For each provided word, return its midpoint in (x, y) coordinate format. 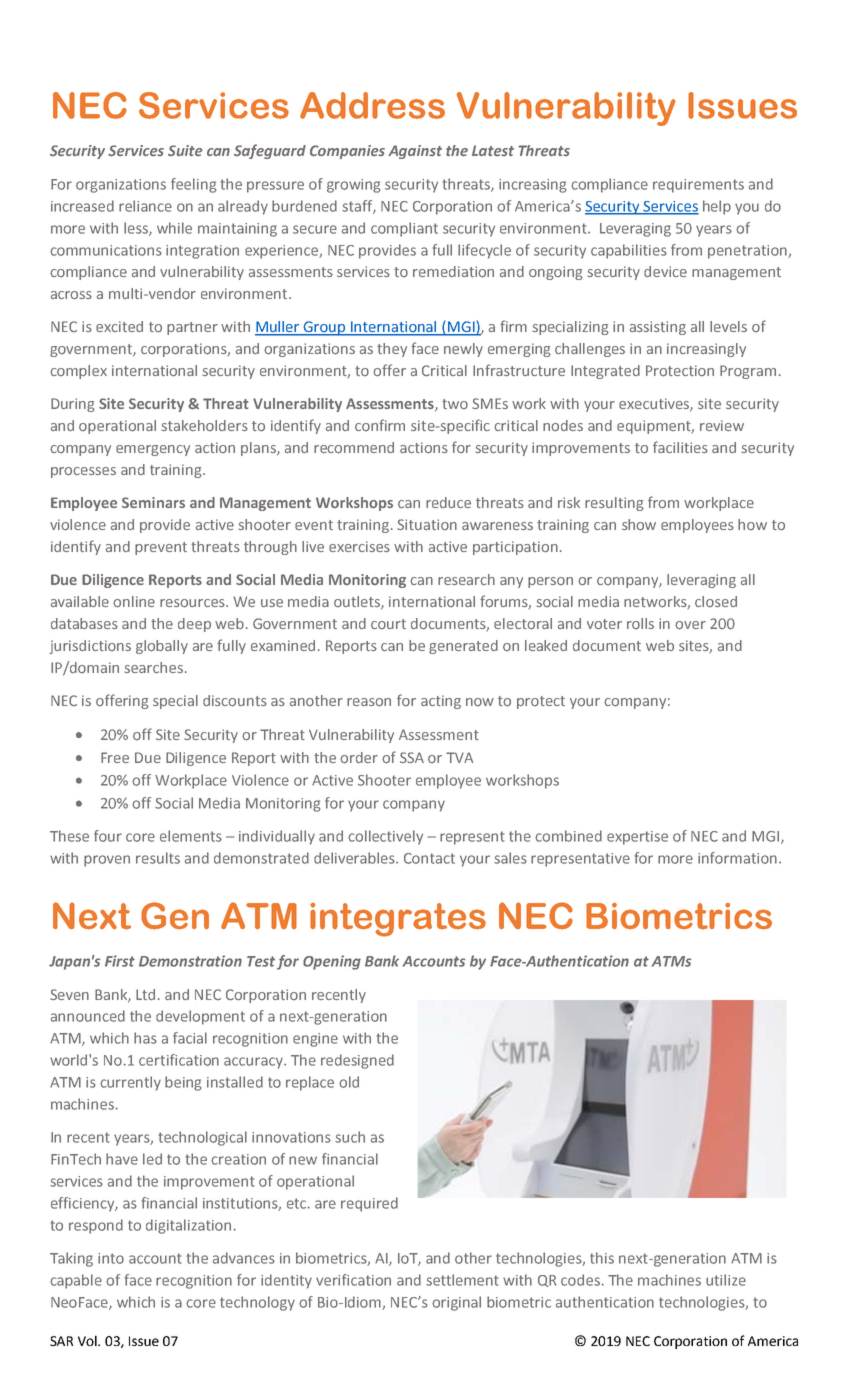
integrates (398, 920)
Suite (185, 150)
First (120, 961)
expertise (637, 838)
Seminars (153, 502)
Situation (427, 524)
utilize (726, 1280)
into (111, 1258)
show (639, 525)
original (456, 1303)
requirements (698, 186)
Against (415, 152)
